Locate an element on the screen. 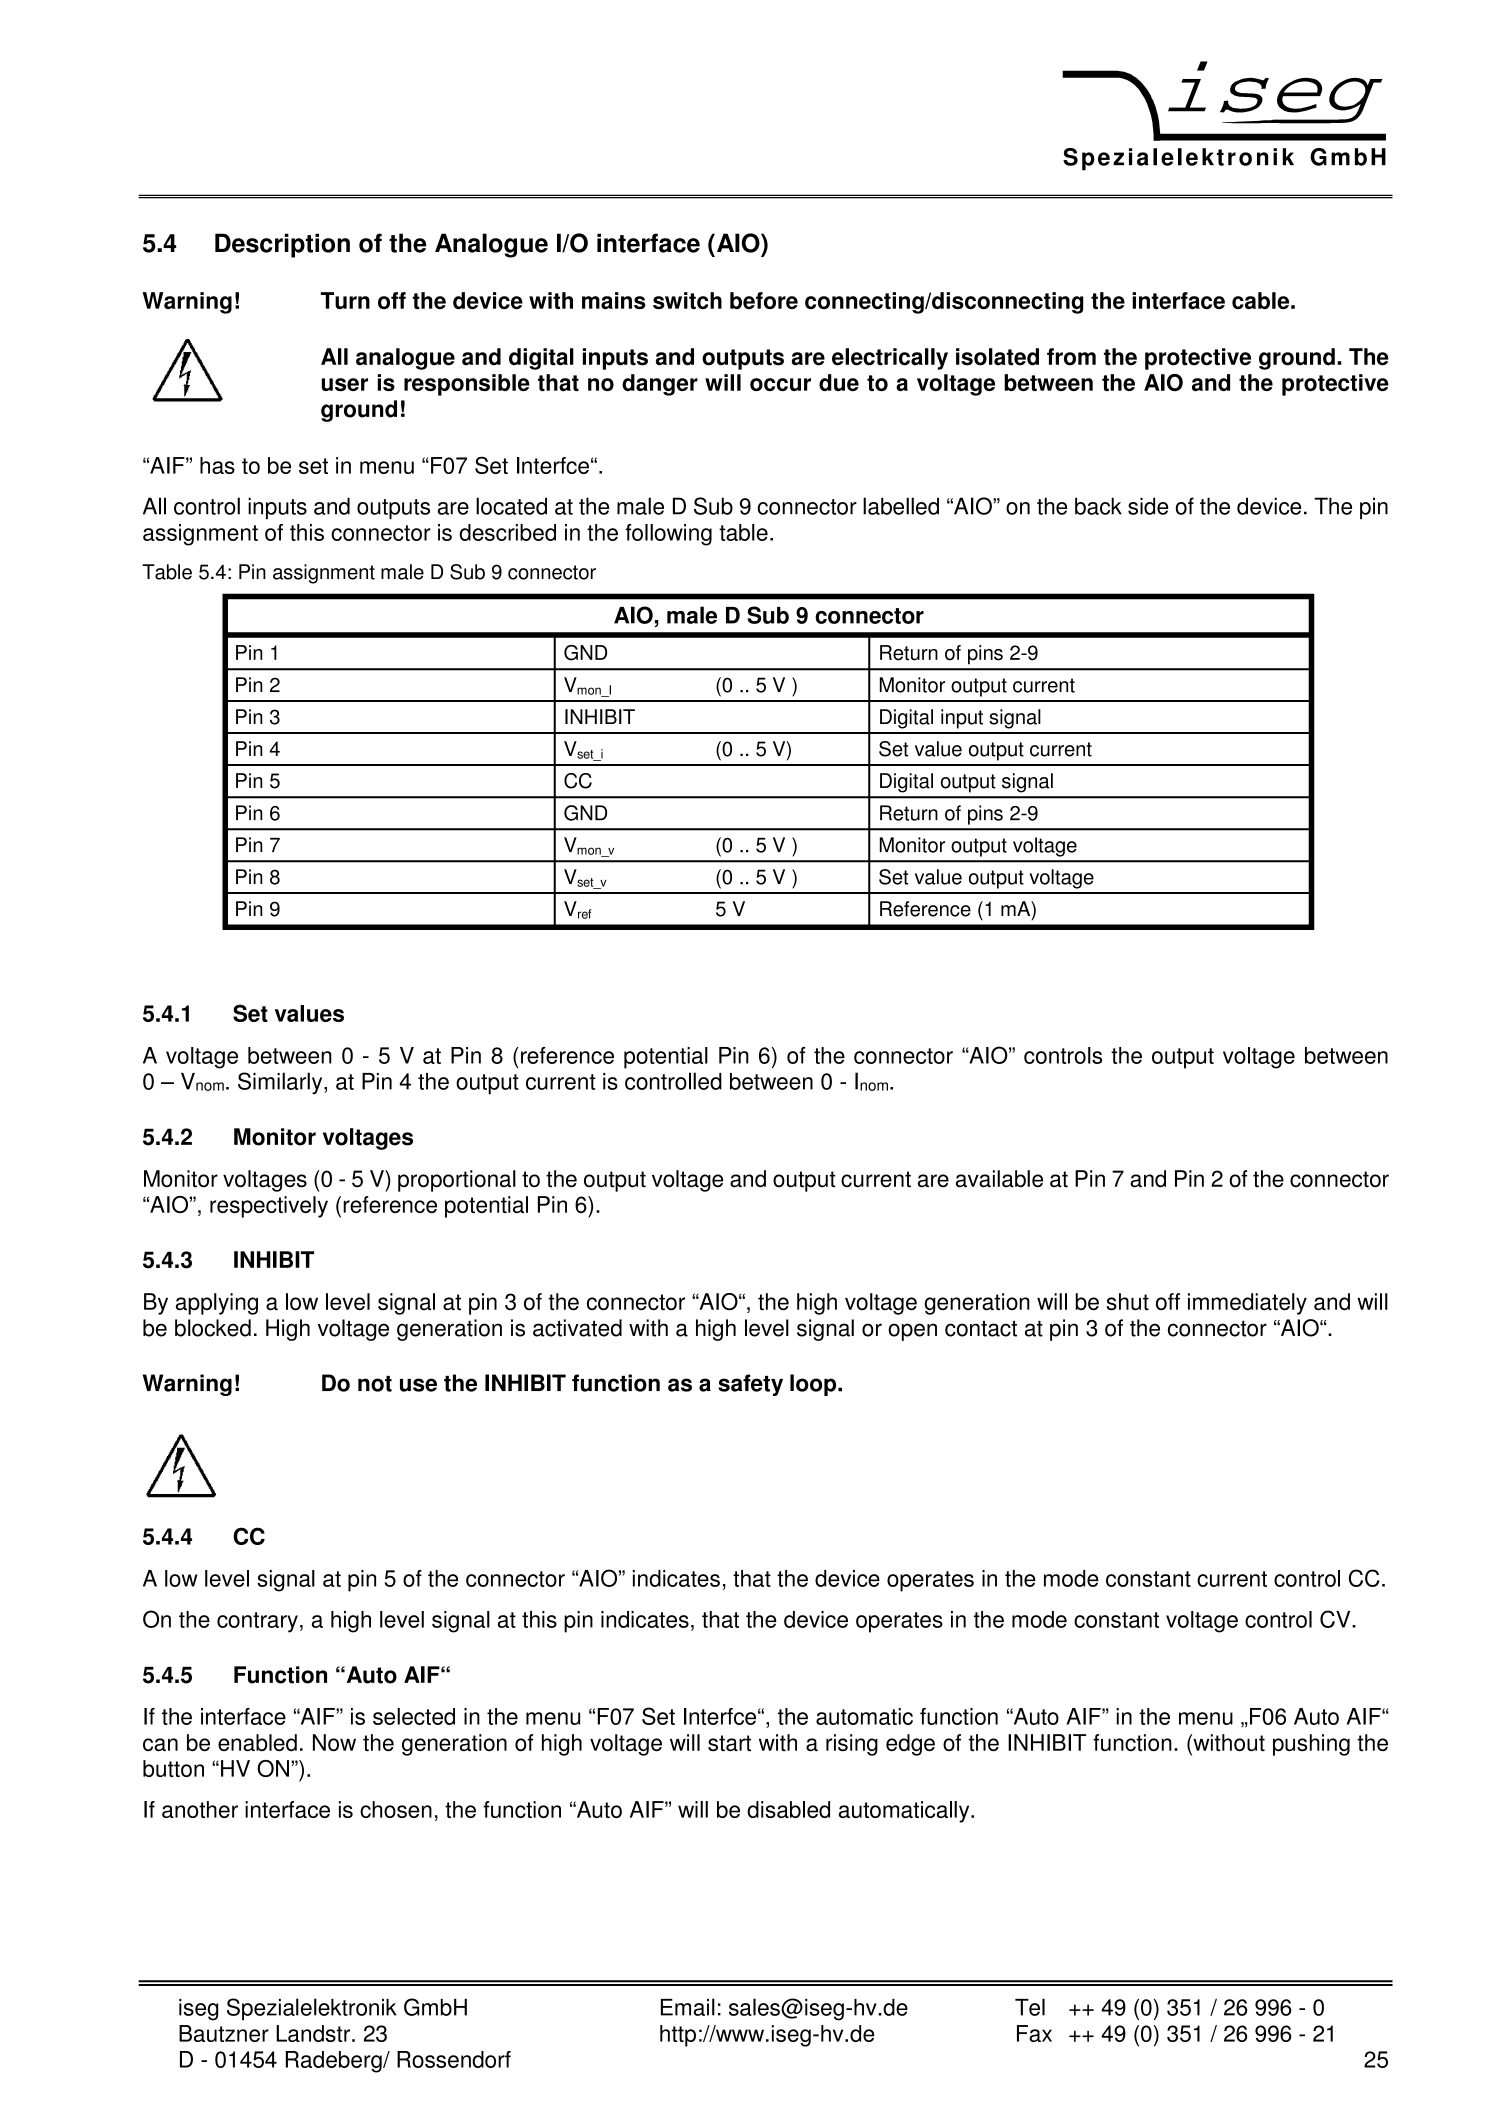  available is located at coordinates (999, 1179).
